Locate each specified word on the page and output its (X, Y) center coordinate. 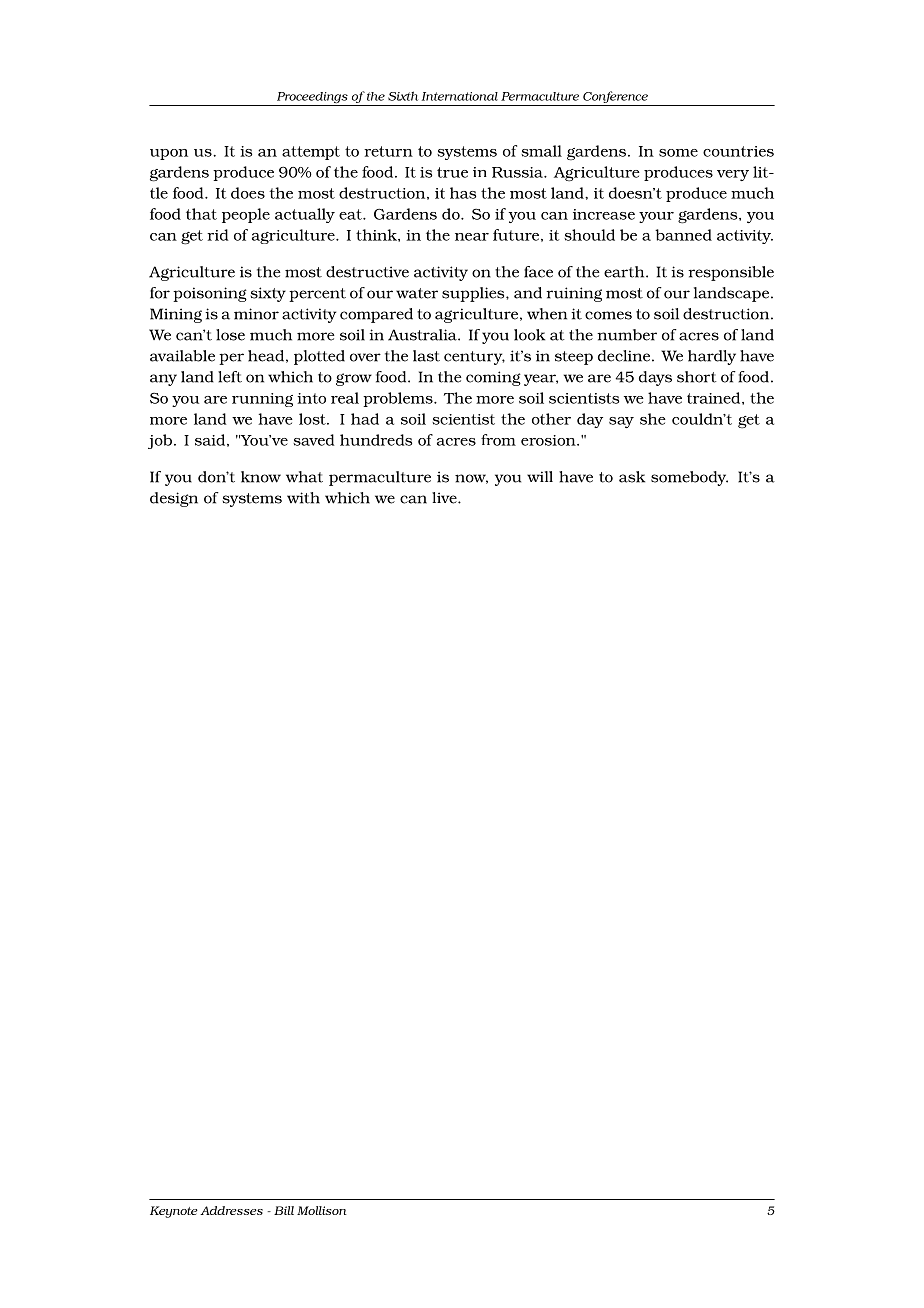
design (174, 499)
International (460, 96)
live (445, 498)
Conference (615, 98)
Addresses (231, 1210)
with (303, 498)
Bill (284, 1210)
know (261, 477)
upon (169, 154)
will (540, 476)
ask (632, 477)
